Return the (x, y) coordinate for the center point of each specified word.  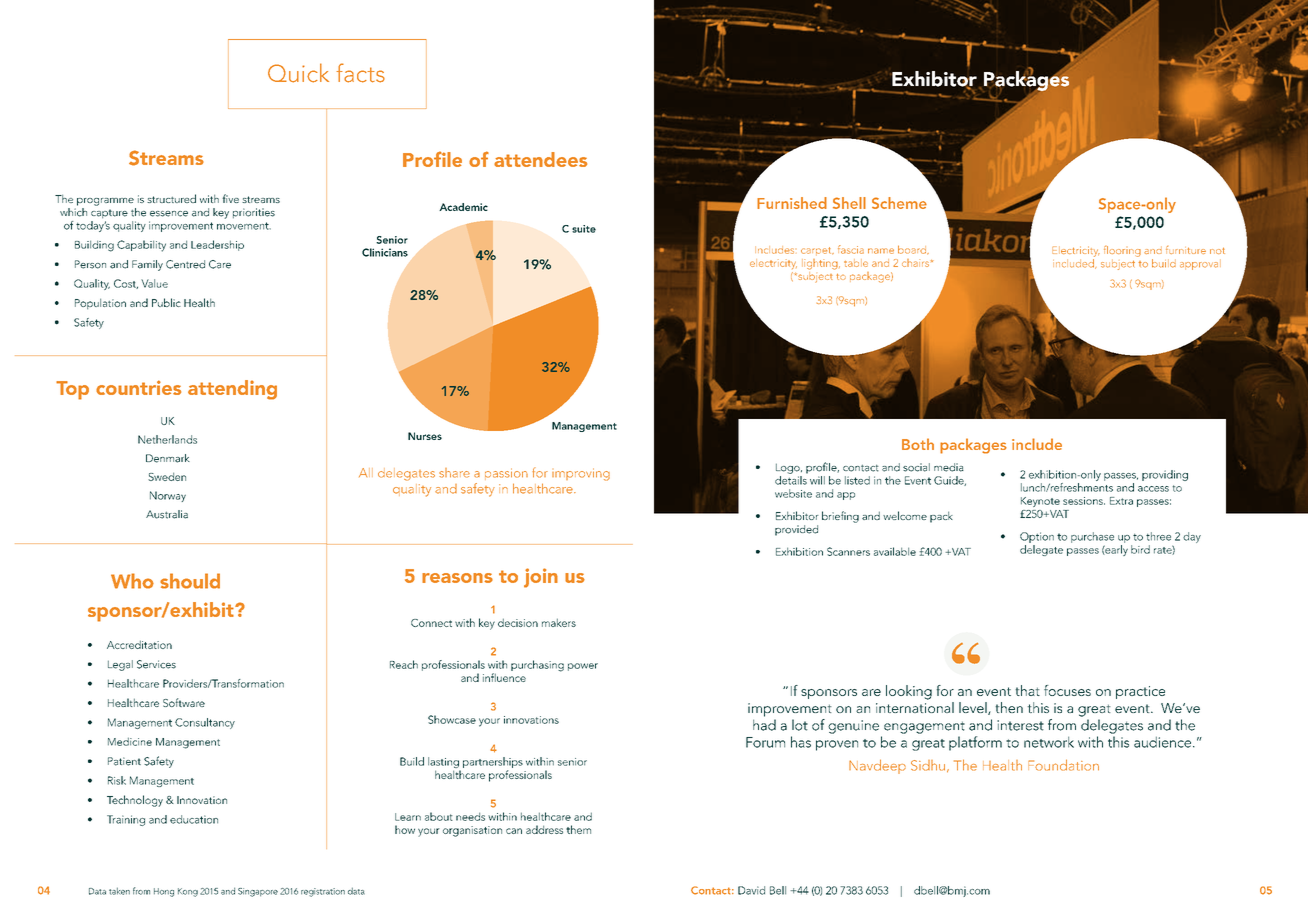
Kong (188, 892)
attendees (540, 159)
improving (581, 474)
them (578, 829)
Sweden (167, 476)
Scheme (899, 203)
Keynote (1040, 502)
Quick (298, 73)
